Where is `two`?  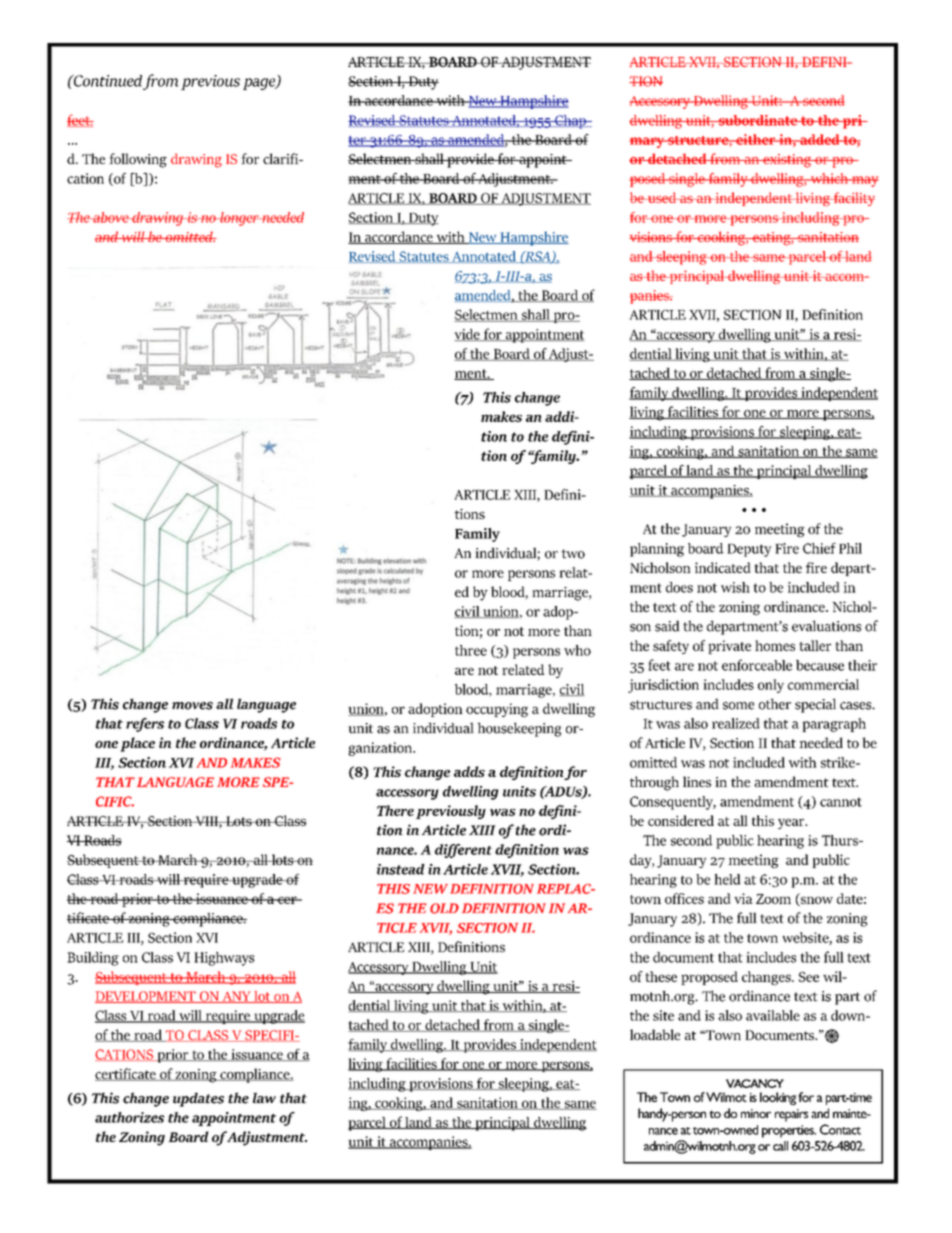
two is located at coordinates (573, 554).
